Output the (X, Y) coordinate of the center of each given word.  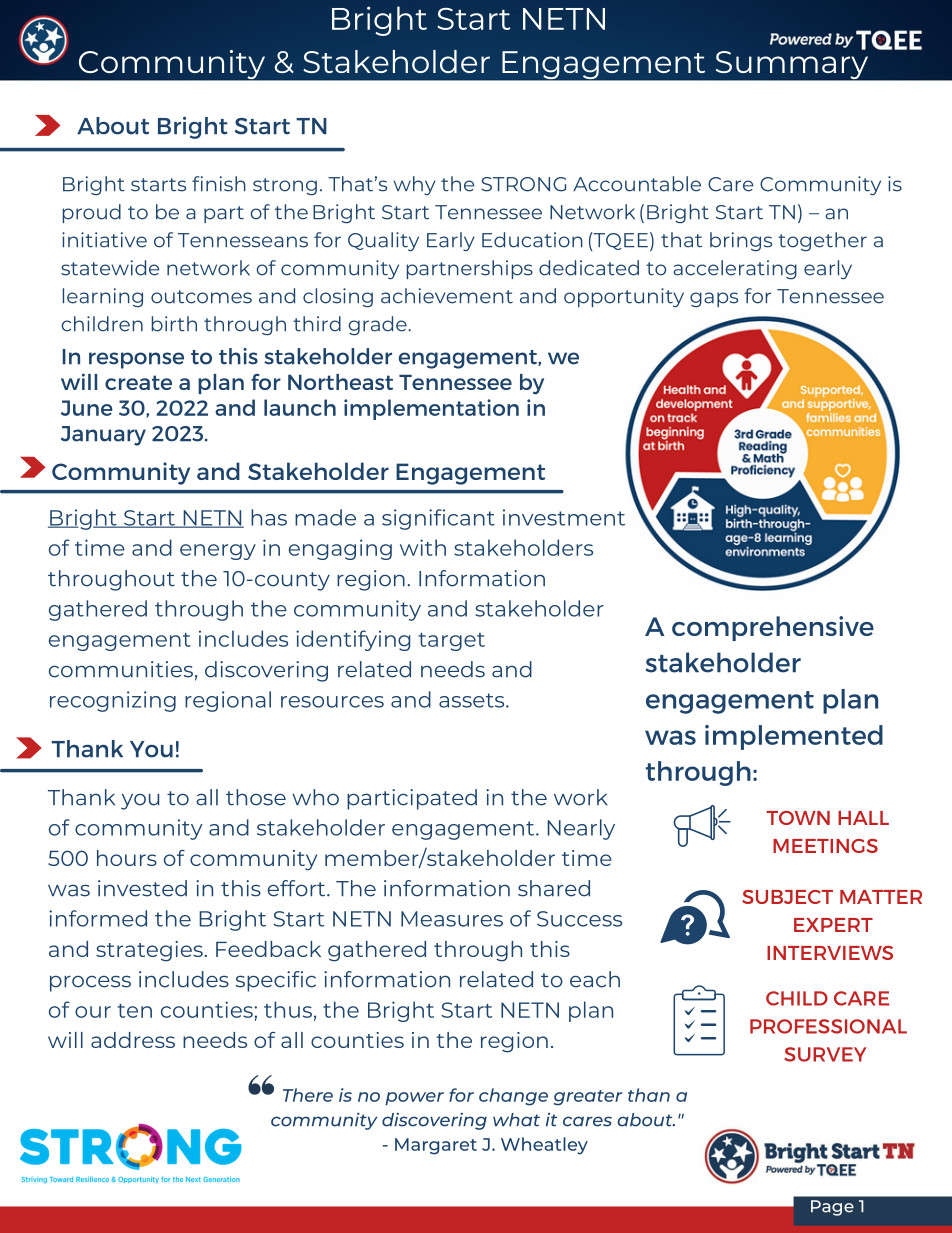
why (415, 185)
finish (219, 184)
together (822, 241)
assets (473, 700)
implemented (794, 737)
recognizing (113, 701)
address (133, 1040)
